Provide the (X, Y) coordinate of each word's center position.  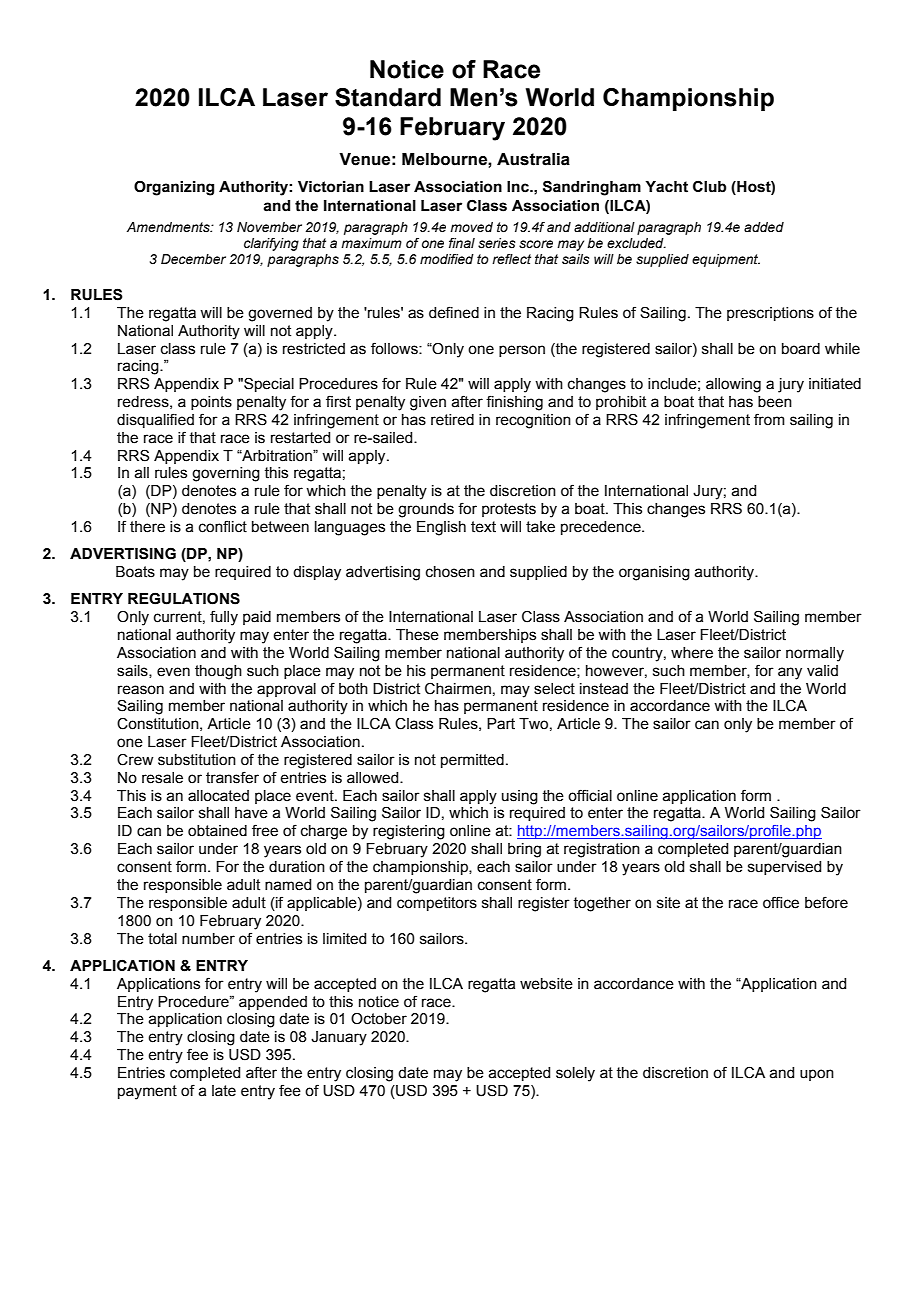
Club (709, 186)
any (790, 673)
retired (452, 420)
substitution (197, 760)
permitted (472, 761)
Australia (533, 159)
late (224, 1091)
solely (575, 1074)
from (769, 419)
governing (226, 474)
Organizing (174, 188)
